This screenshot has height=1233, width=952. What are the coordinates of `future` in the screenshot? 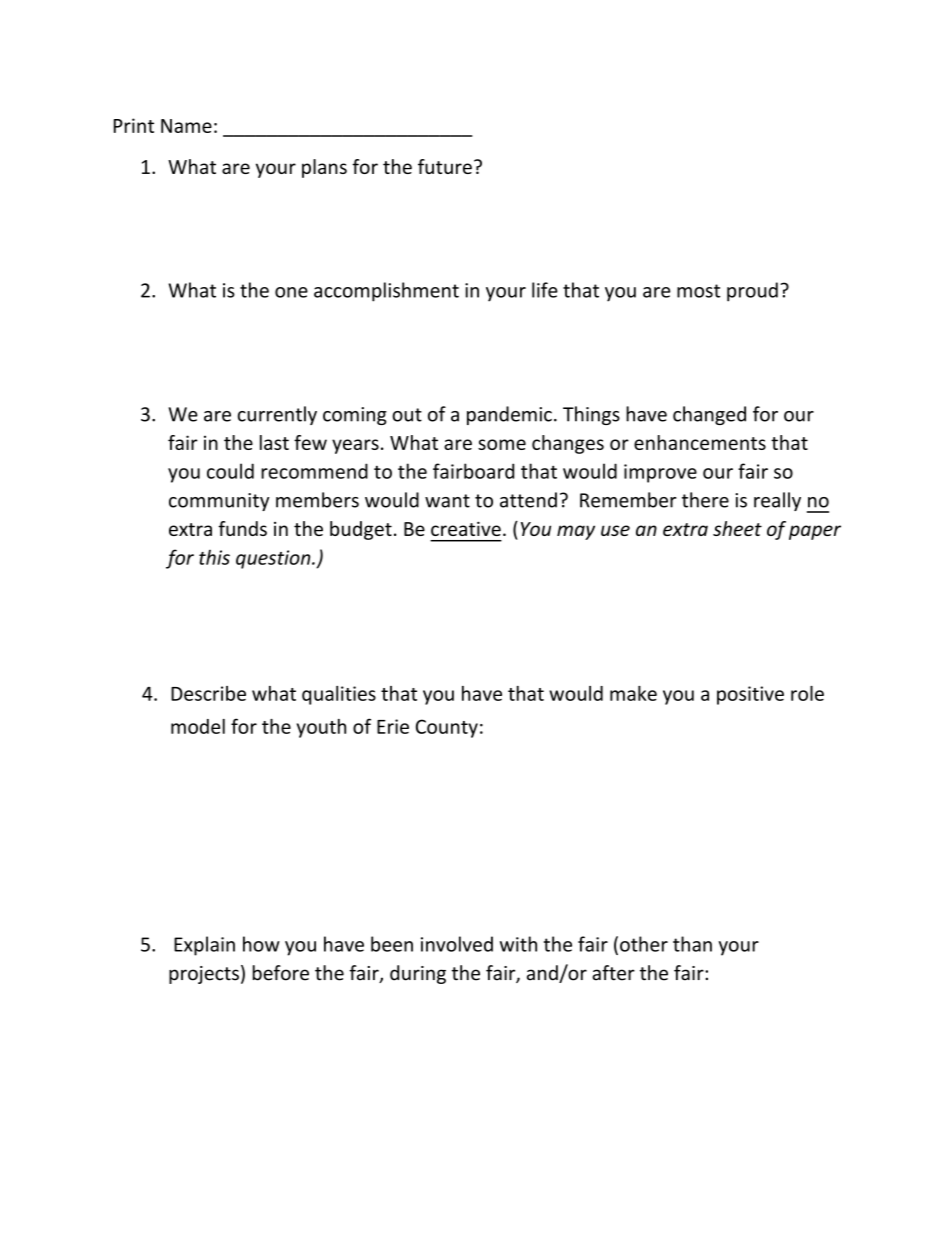 It's located at (445, 166).
